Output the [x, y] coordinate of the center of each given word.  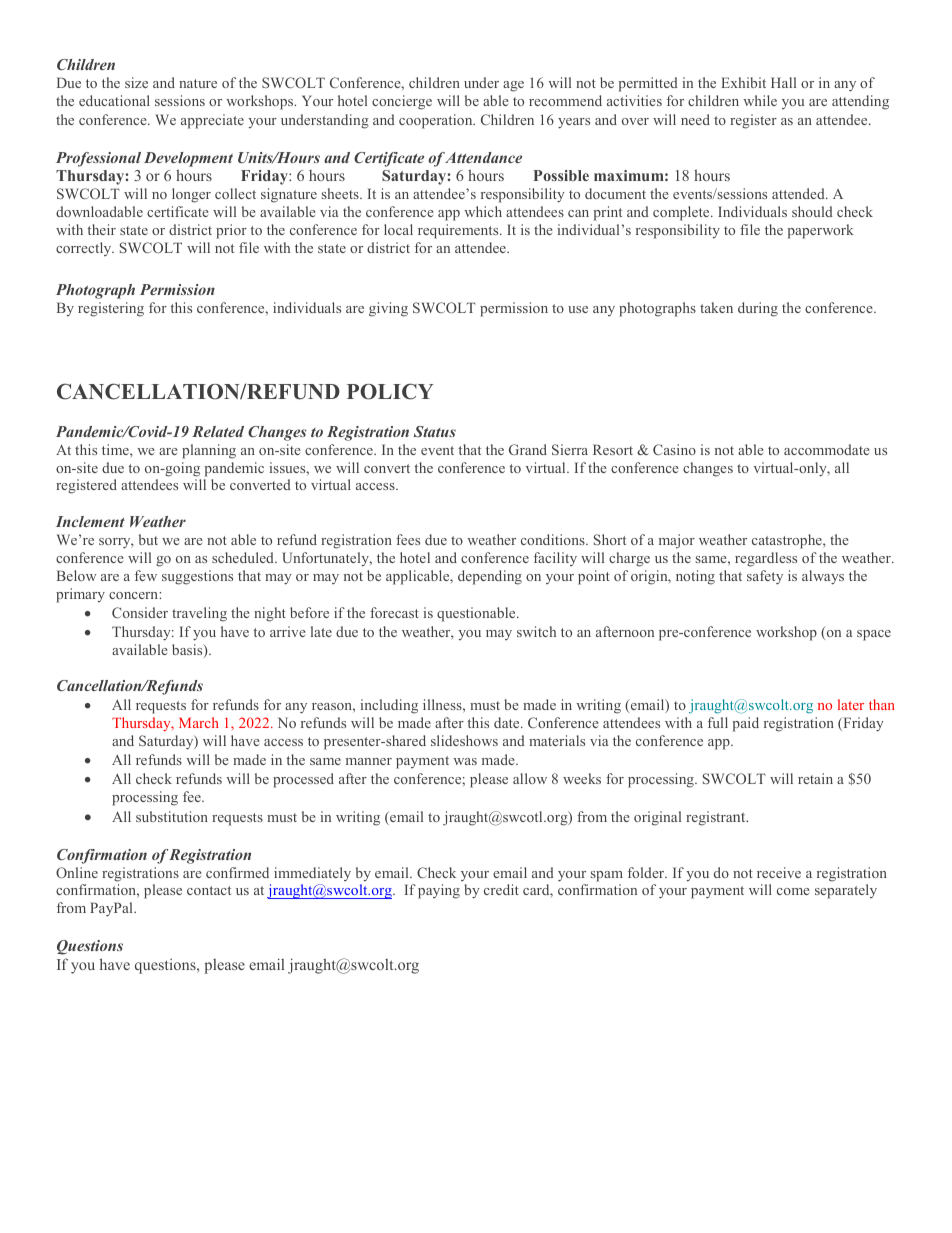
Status [435, 431]
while [760, 100]
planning [209, 451]
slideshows [464, 740]
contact [209, 890]
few [146, 575]
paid [746, 724]
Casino [674, 449]
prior [231, 231]
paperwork [821, 231]
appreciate [212, 121]
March [199, 722]
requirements [459, 231]
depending [490, 577]
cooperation [437, 121]
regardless [766, 559]
